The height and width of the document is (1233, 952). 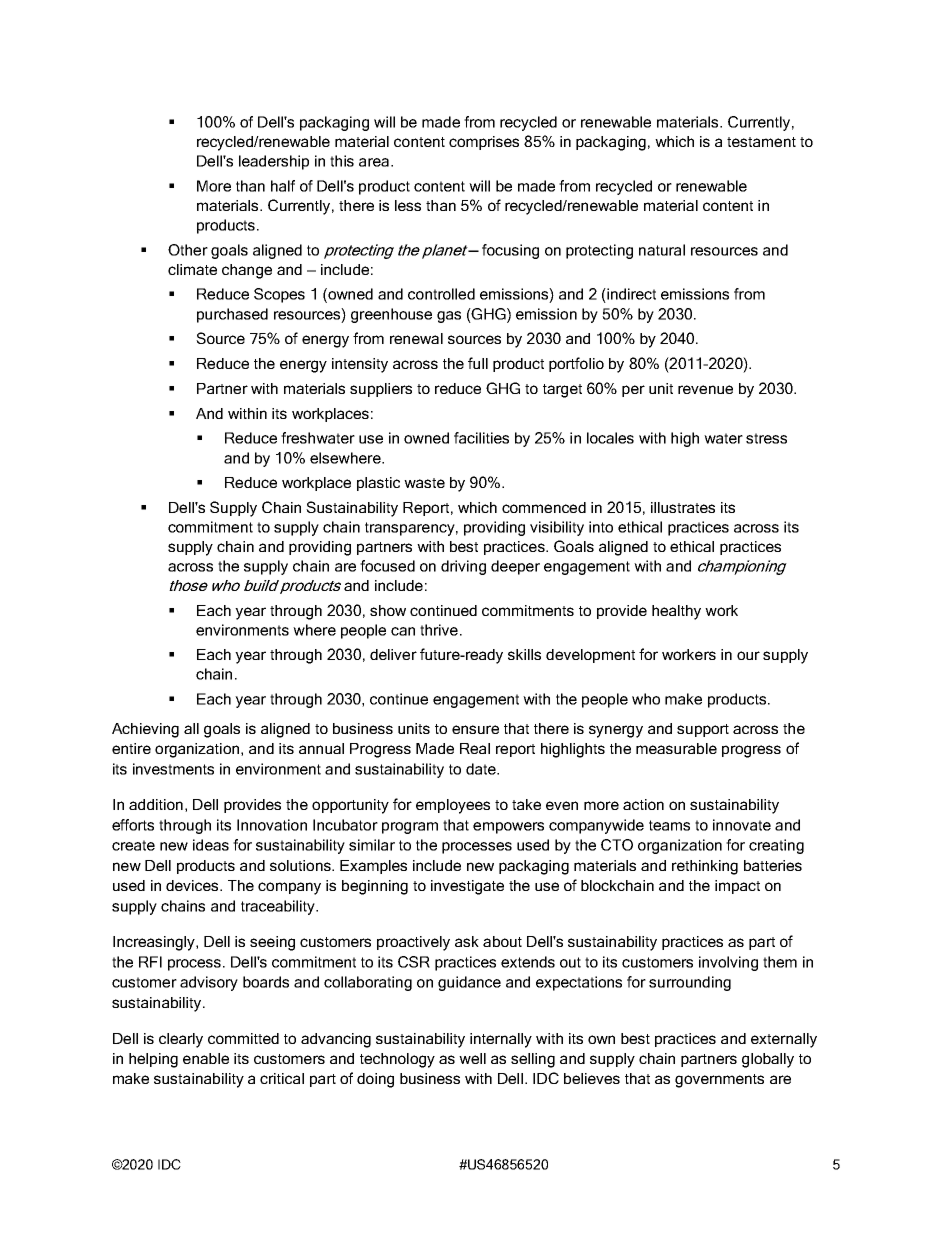 I want to click on enable, so click(x=206, y=1058).
